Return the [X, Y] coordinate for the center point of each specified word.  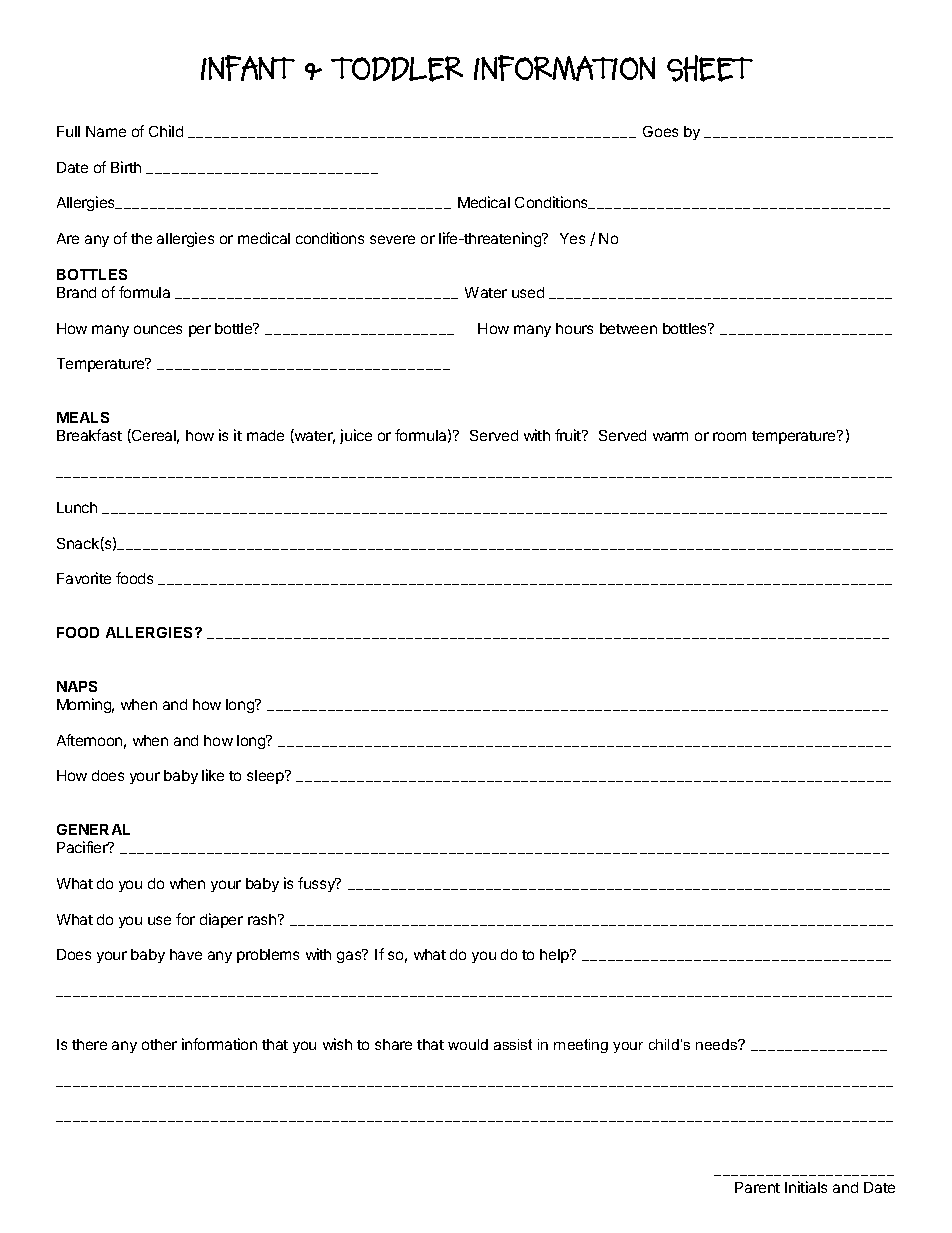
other [159, 1044]
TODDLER [397, 69]
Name [106, 131]
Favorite [84, 578]
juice [356, 436]
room [729, 436]
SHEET [710, 68]
